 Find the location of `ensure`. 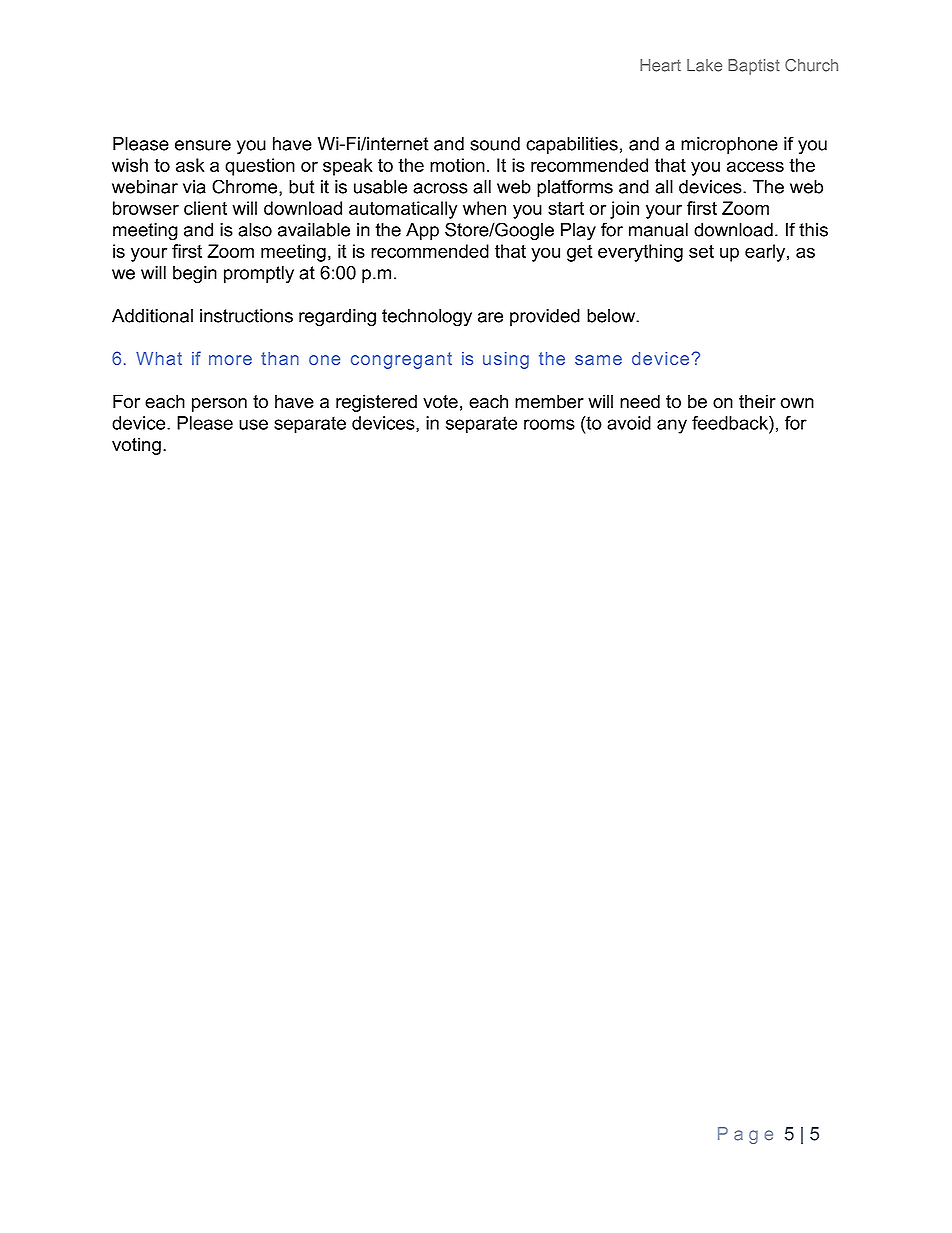

ensure is located at coordinates (203, 145).
